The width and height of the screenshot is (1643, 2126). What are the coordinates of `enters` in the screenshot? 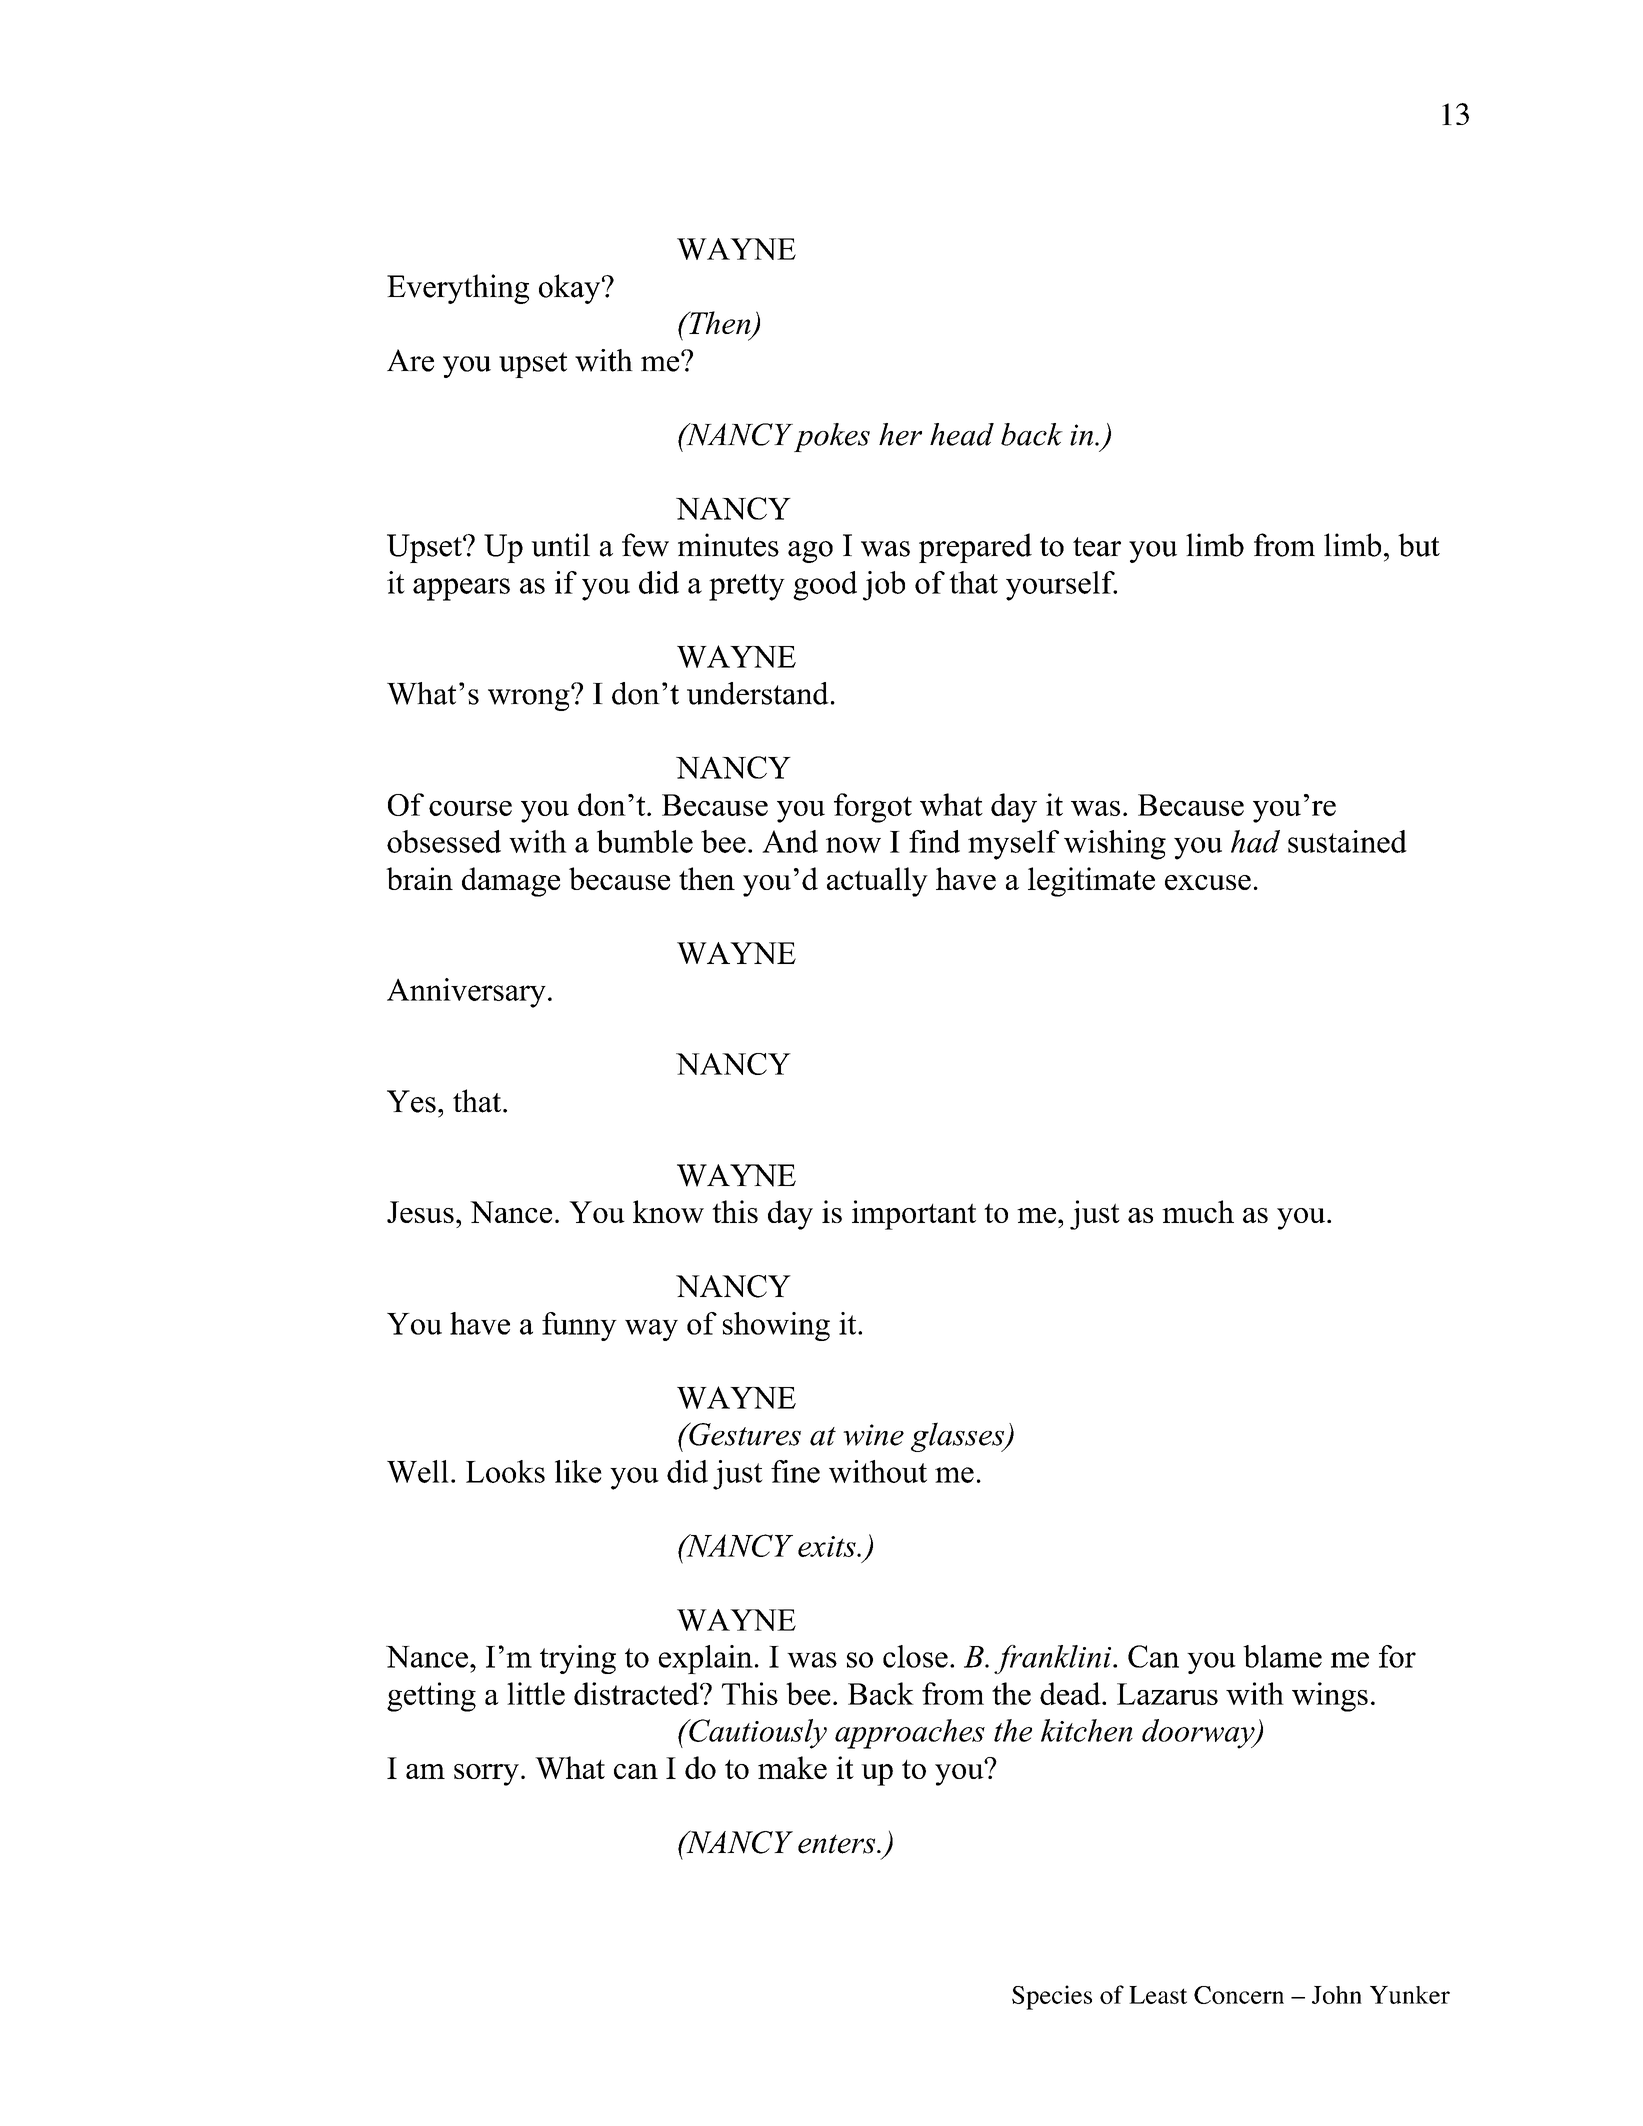 It's located at (838, 1844).
